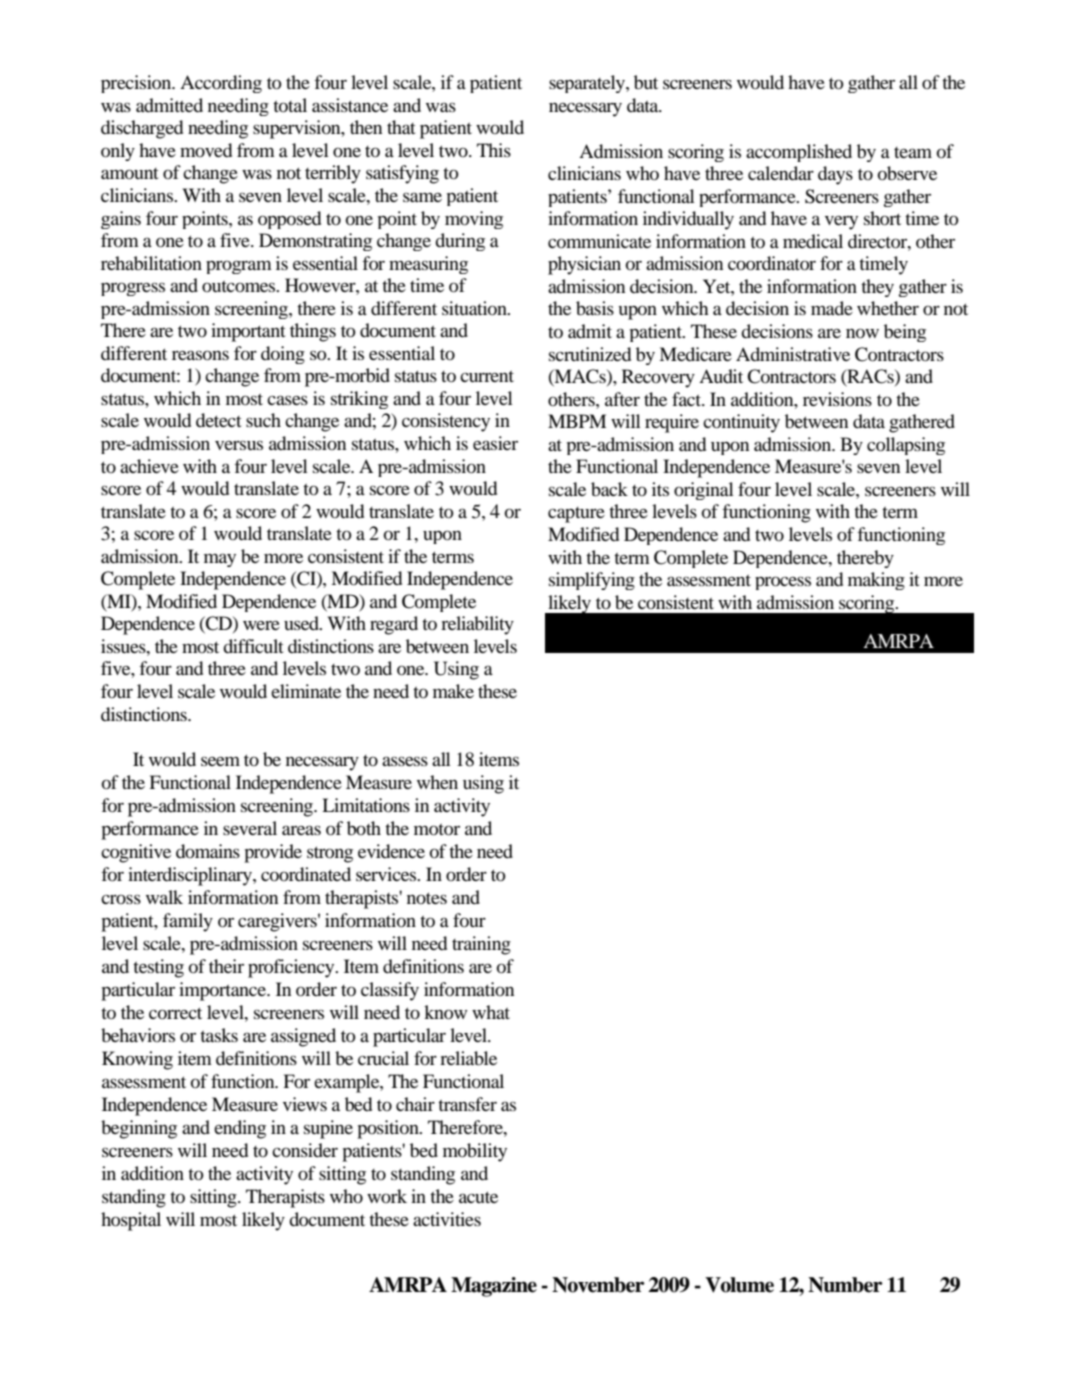  Describe the element at coordinates (191, 876) in the screenshot. I see `interdisciplinary` at that location.
